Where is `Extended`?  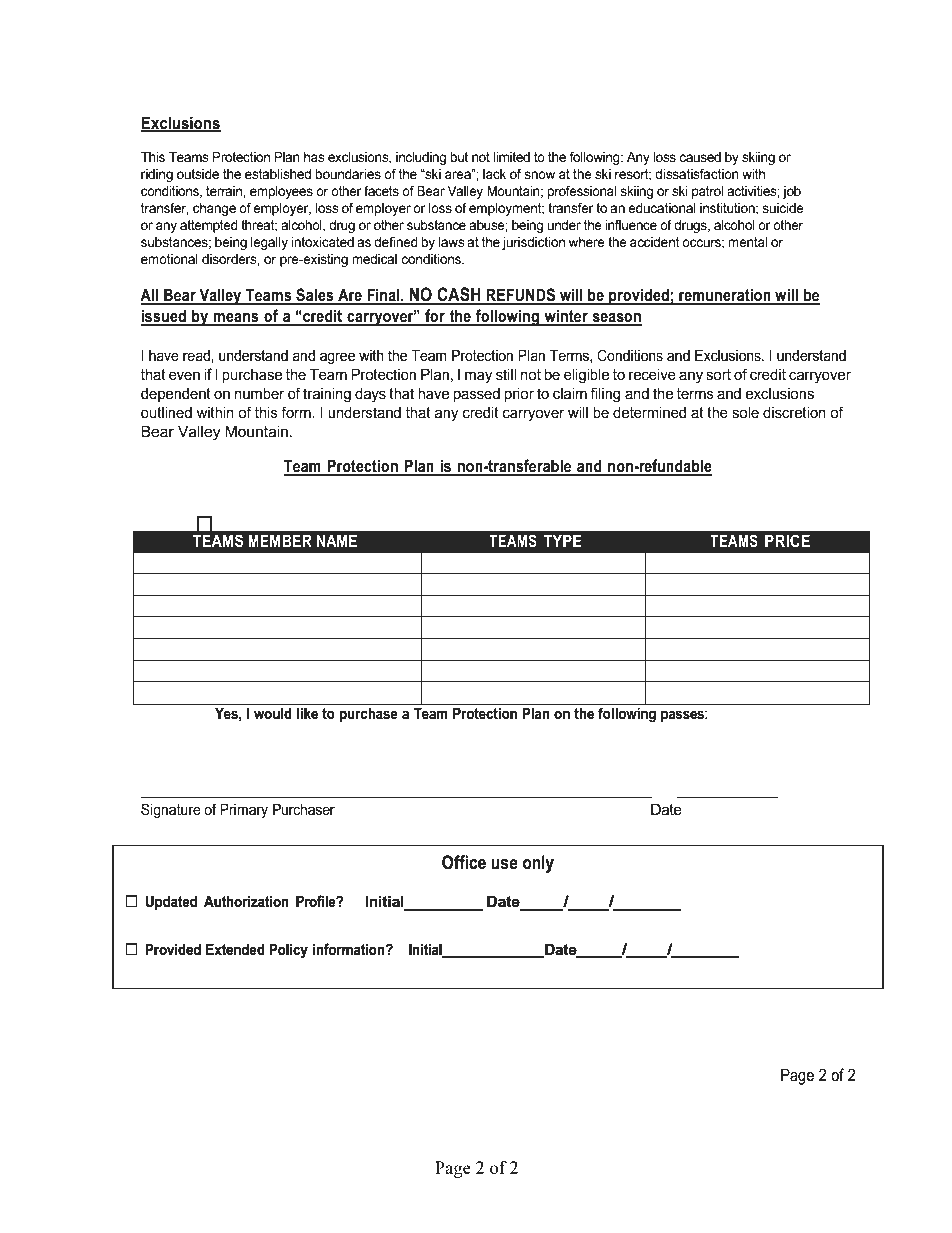
Extended is located at coordinates (235, 949).
